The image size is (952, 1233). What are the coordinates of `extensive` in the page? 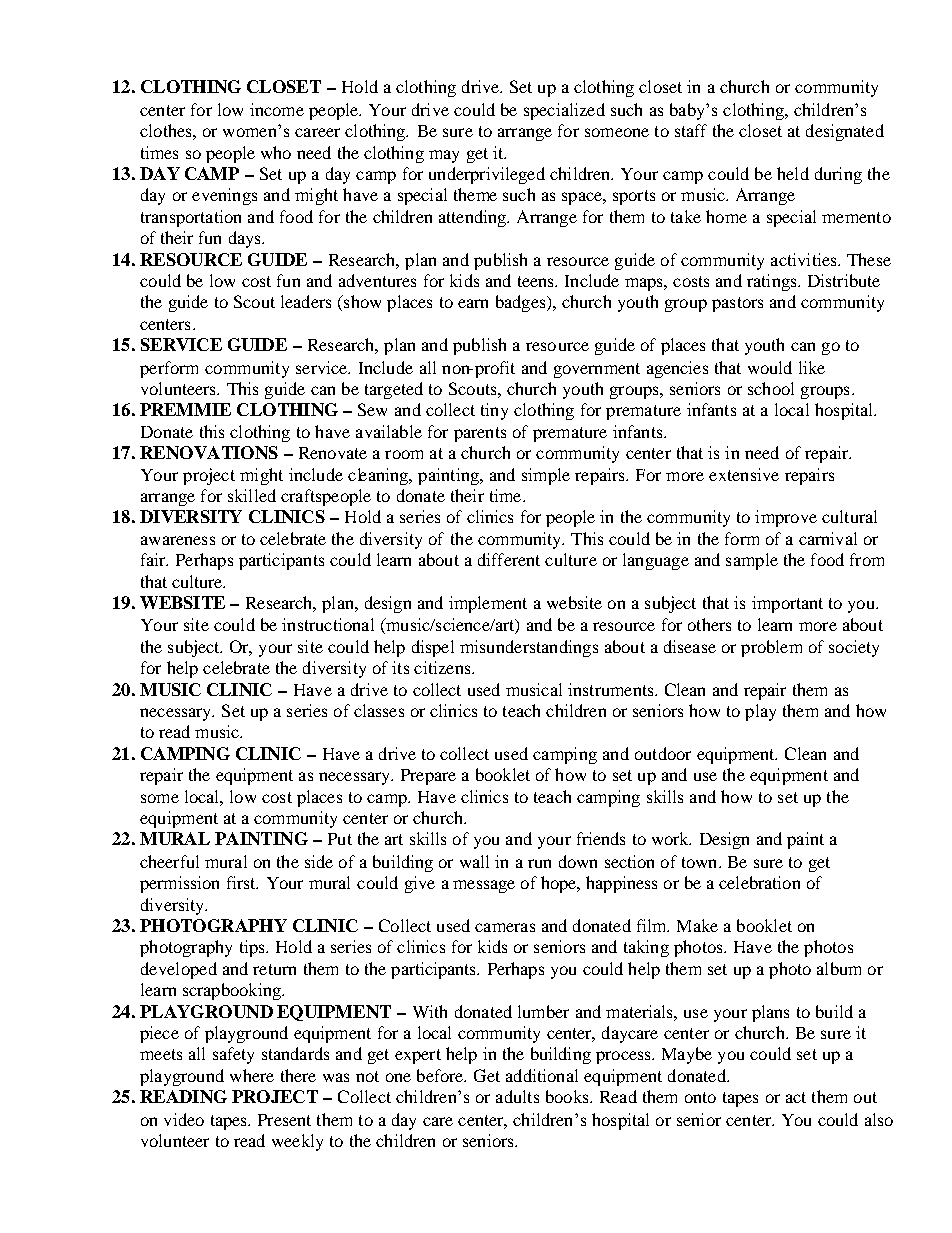 It's located at (744, 474).
